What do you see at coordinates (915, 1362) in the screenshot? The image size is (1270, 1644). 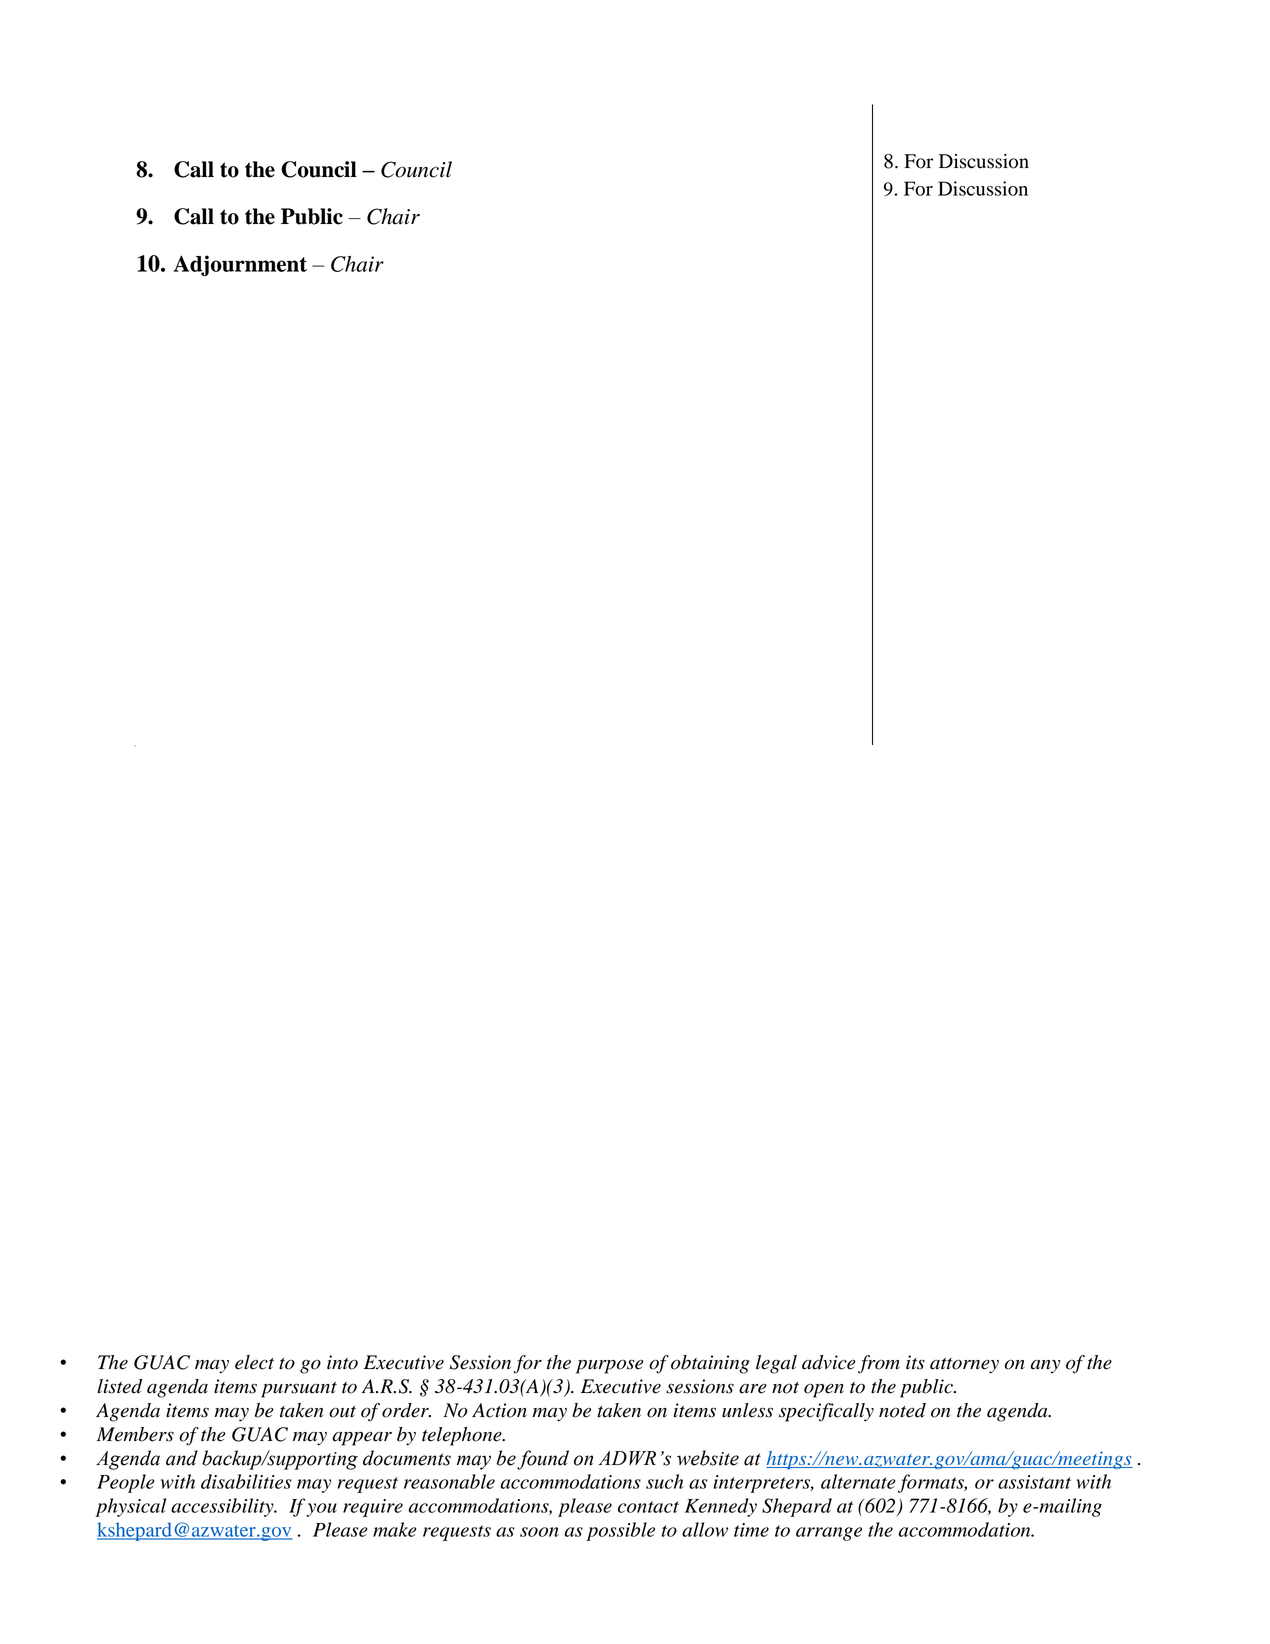 I see `its` at bounding box center [915, 1362].
